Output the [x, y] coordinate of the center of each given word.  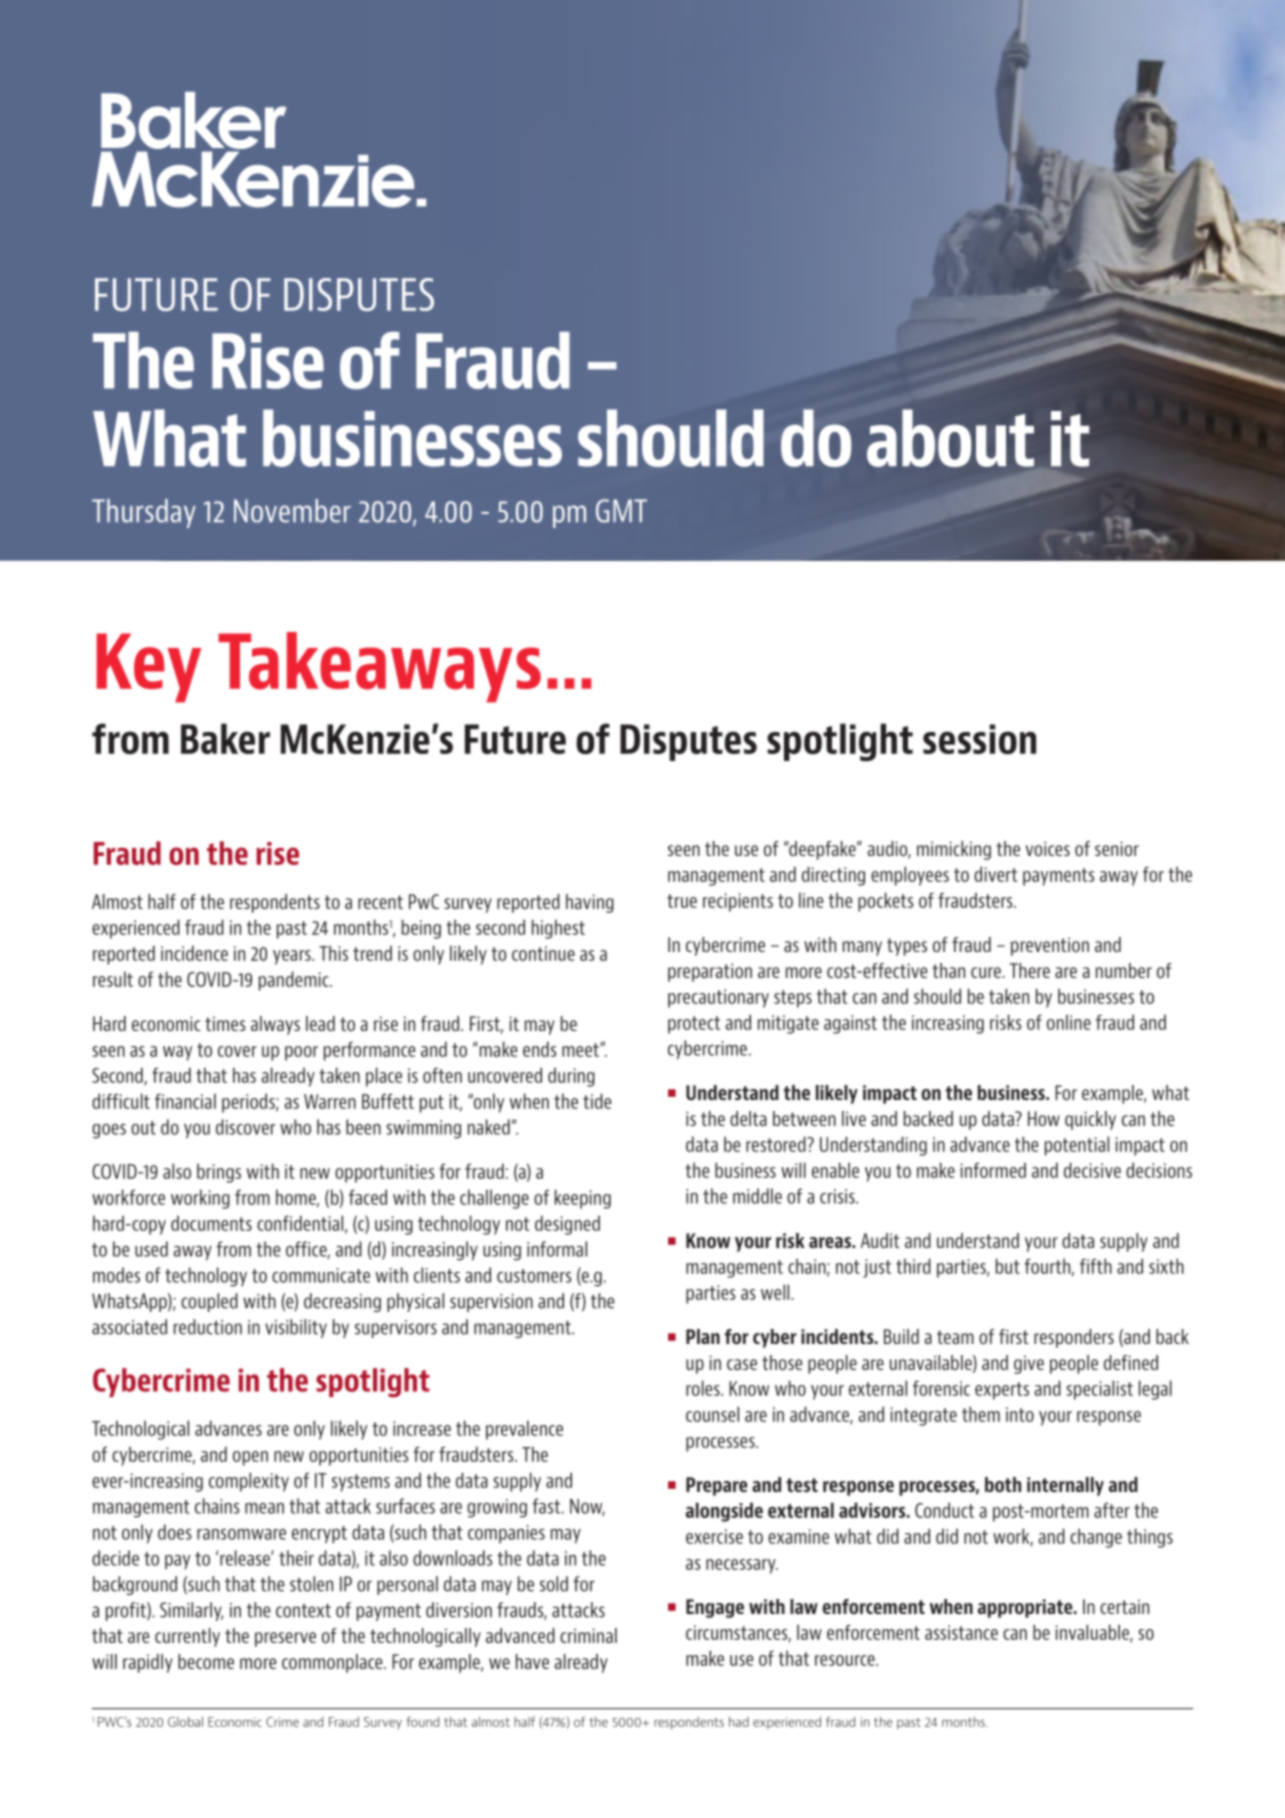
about [950, 438]
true [682, 901]
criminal [588, 1635]
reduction [208, 1327]
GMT [621, 511]
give [1029, 1364]
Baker [225, 738]
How [1044, 1118]
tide [597, 1101]
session [979, 739]
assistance [961, 1632]
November [292, 511]
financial [185, 1101]
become [206, 1661]
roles [704, 1388]
